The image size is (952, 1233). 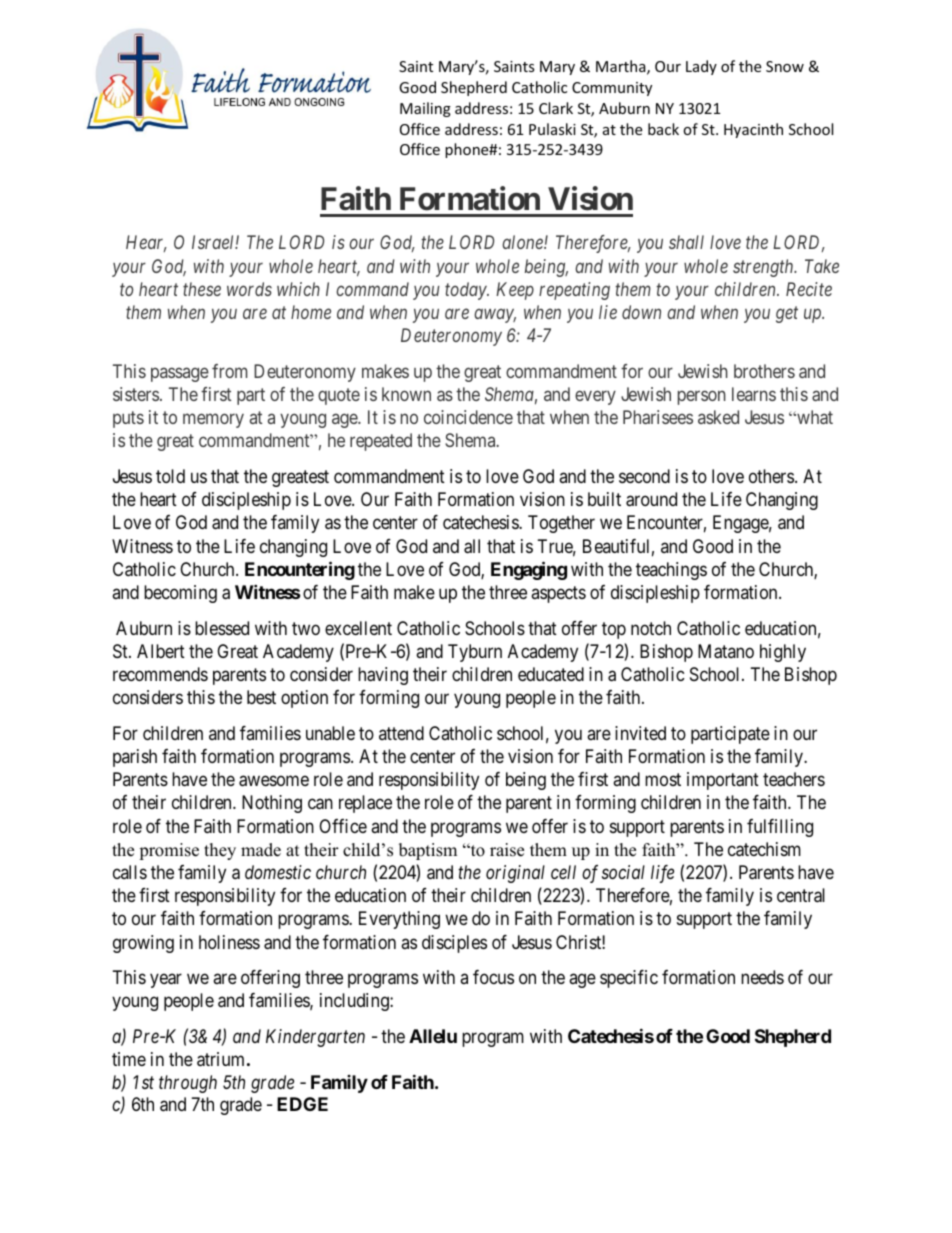 I want to click on Clark, so click(x=556, y=108).
